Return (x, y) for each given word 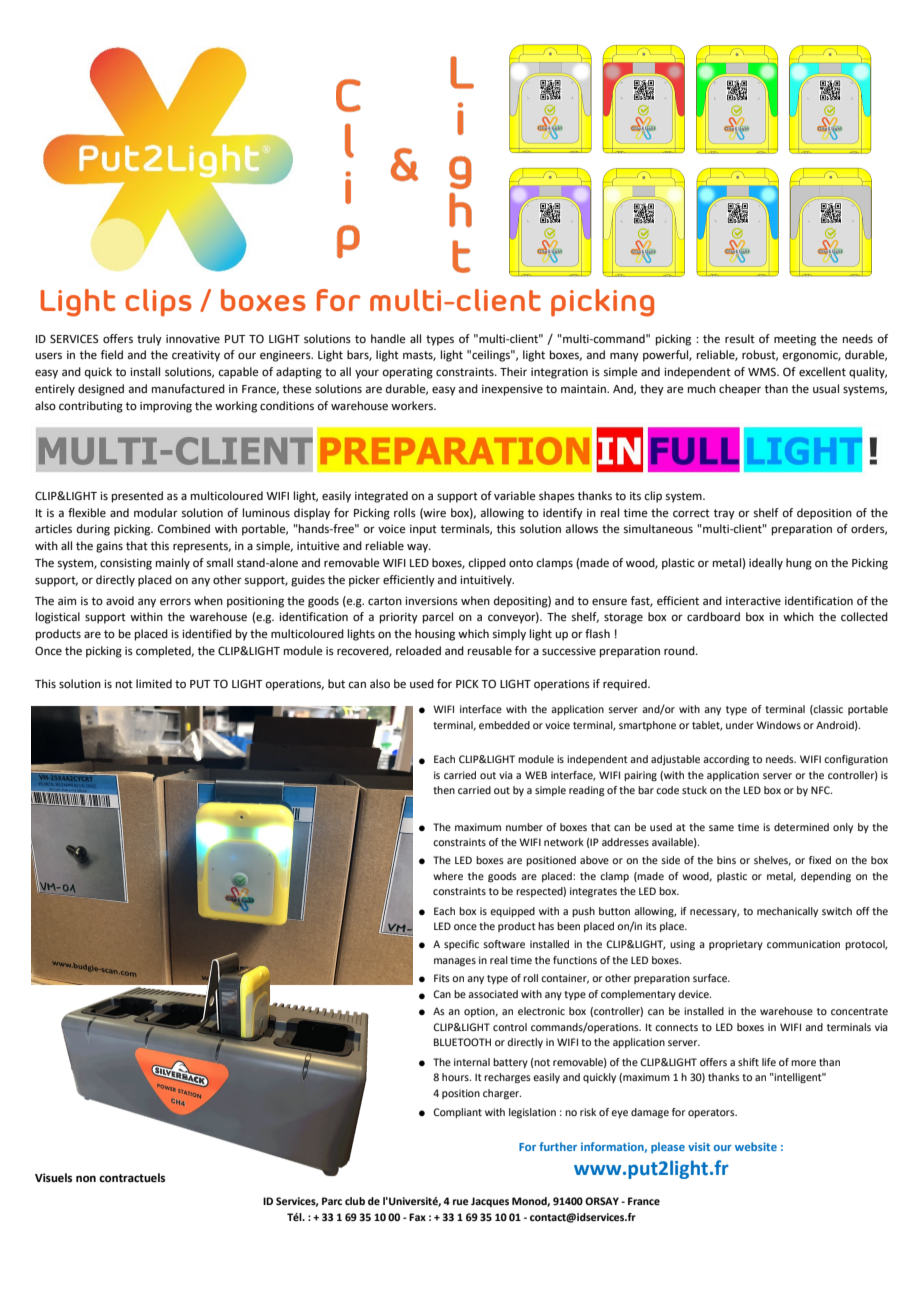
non (86, 1178)
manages (455, 962)
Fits (442, 978)
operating (407, 373)
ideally (766, 564)
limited (154, 683)
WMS (763, 371)
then (444, 790)
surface (711, 978)
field (112, 354)
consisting (126, 564)
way (419, 548)
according (726, 760)
